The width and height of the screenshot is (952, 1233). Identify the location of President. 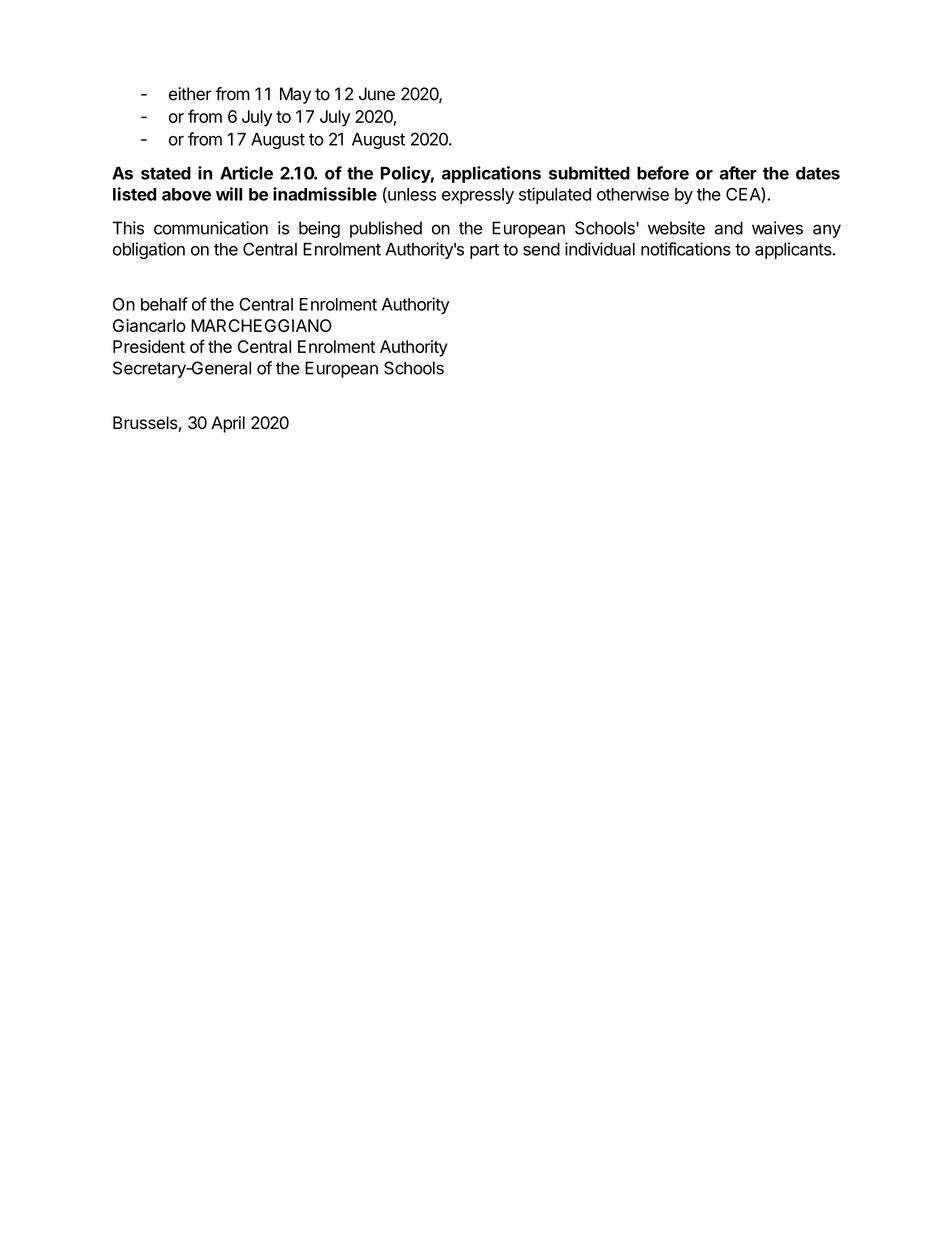
(149, 346).
